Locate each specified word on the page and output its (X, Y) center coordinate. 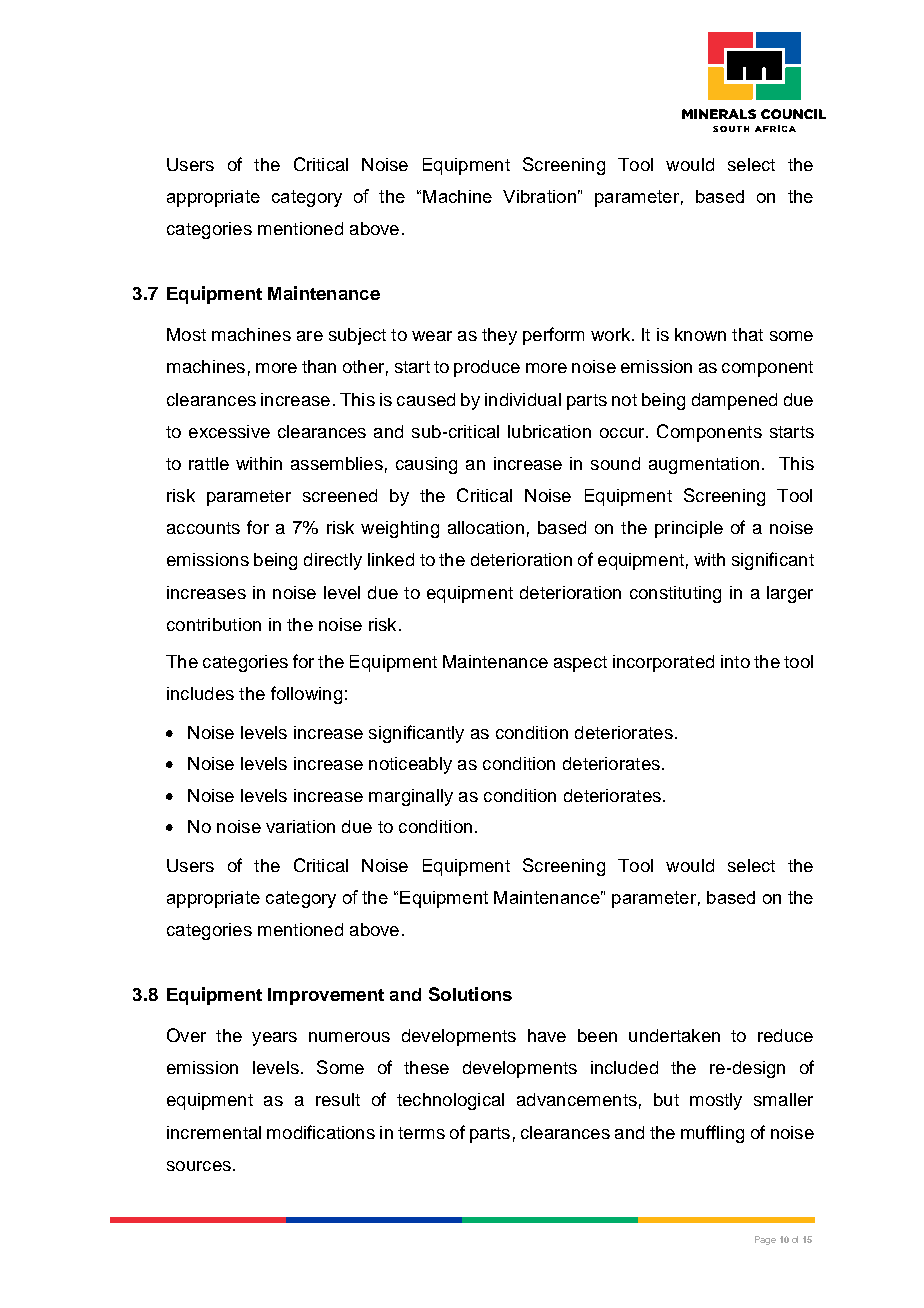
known (700, 334)
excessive (229, 431)
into (735, 661)
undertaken (674, 1035)
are (310, 336)
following (306, 695)
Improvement (326, 996)
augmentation (704, 465)
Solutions (470, 994)
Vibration (539, 196)
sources (199, 1166)
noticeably (410, 765)
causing (426, 465)
